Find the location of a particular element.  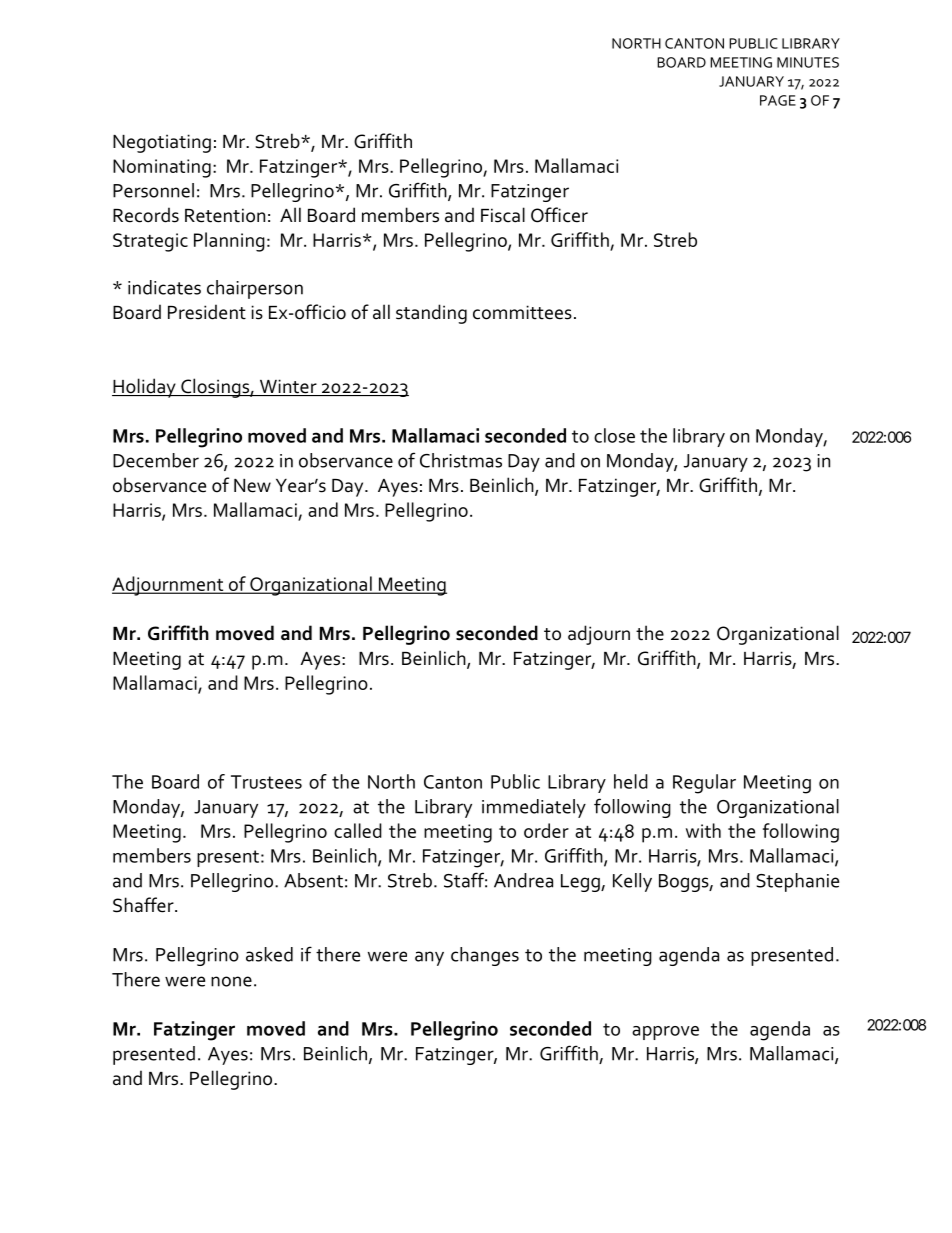

Fiscal is located at coordinates (503, 215).
